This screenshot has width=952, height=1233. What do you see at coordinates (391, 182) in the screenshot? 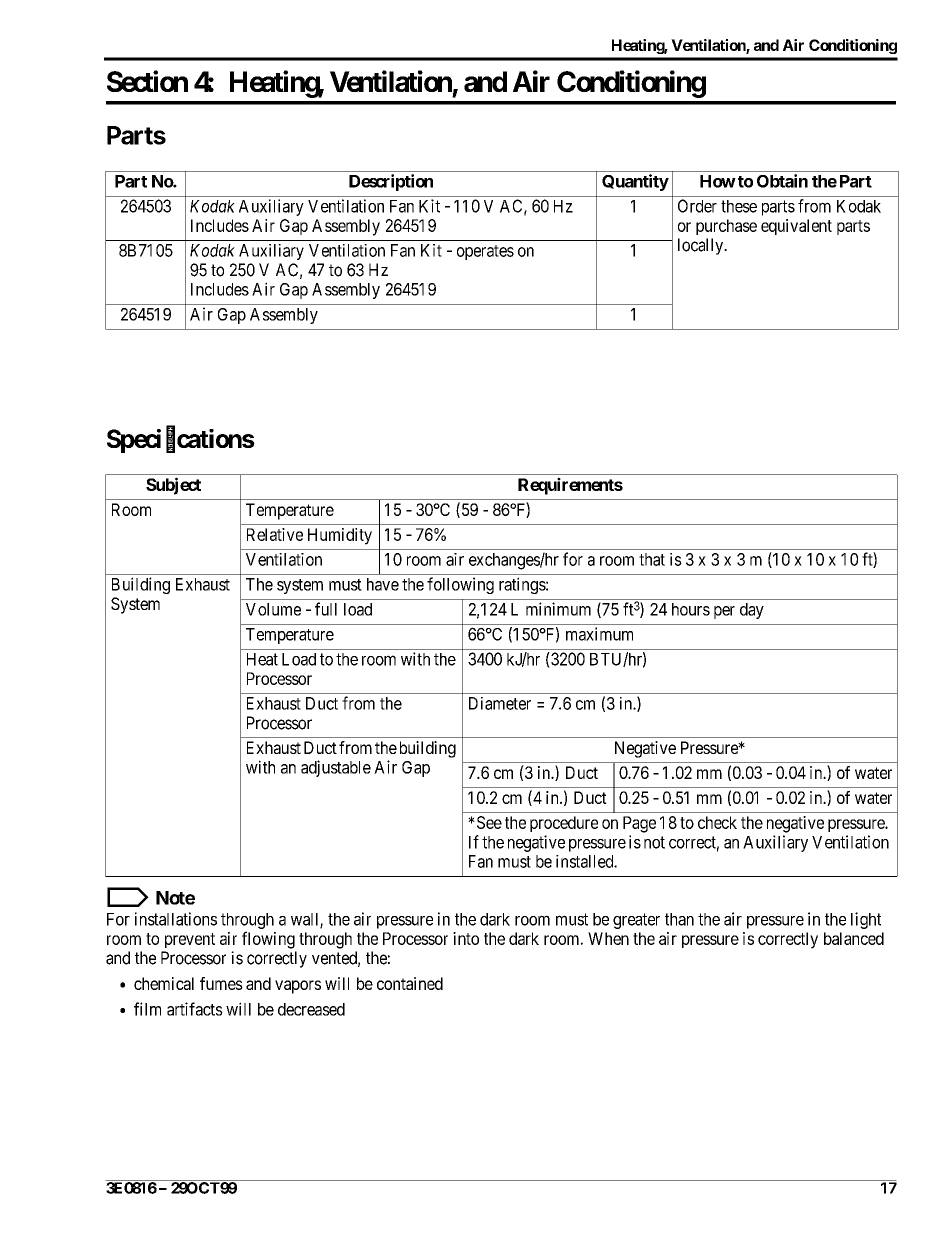
I see `Description` at bounding box center [391, 182].
